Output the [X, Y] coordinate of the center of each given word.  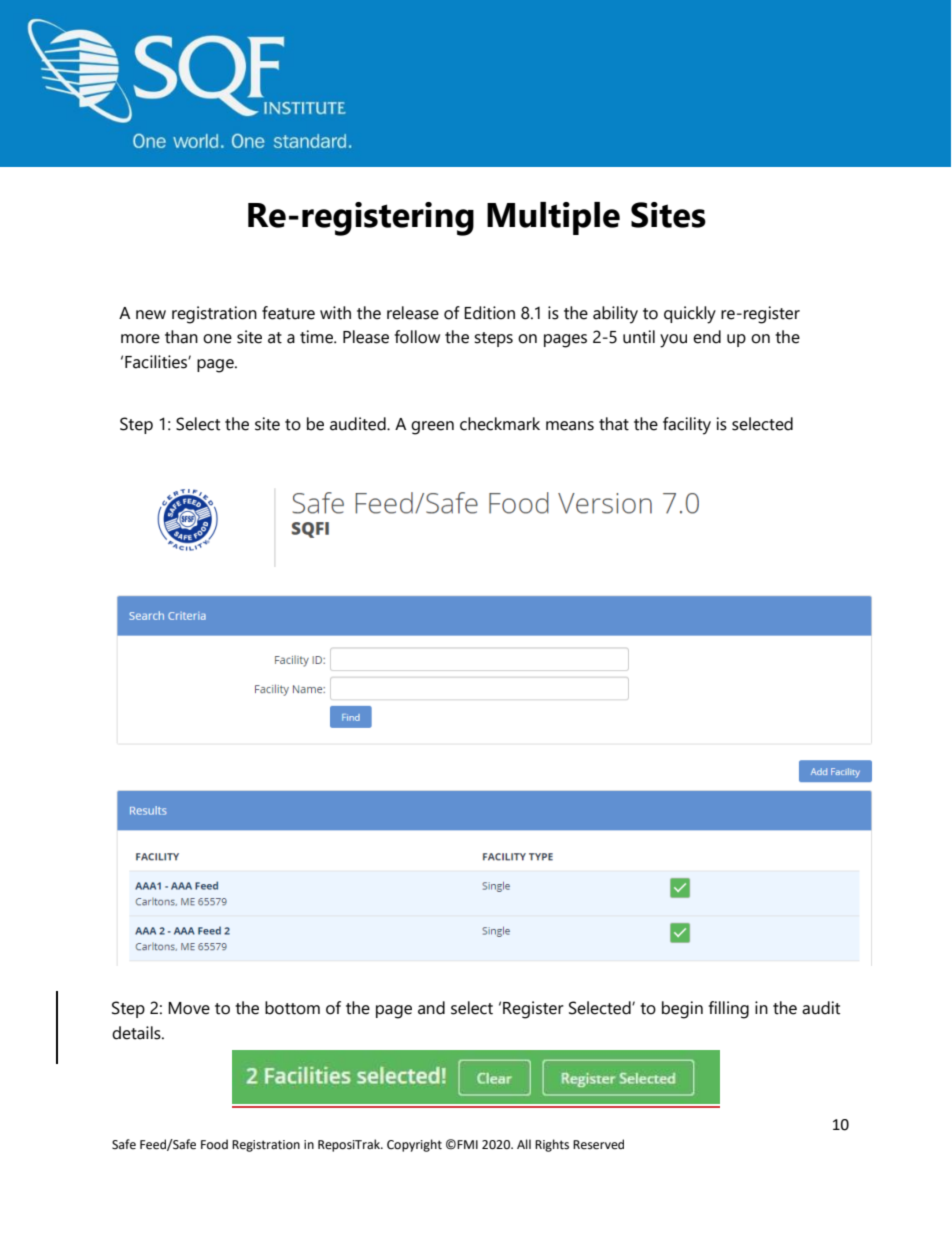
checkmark [500, 424]
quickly [690, 315]
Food [214, 1144]
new [151, 315]
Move [189, 1008]
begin [682, 1010]
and [431, 1008]
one [217, 339]
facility [687, 426]
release [413, 313]
